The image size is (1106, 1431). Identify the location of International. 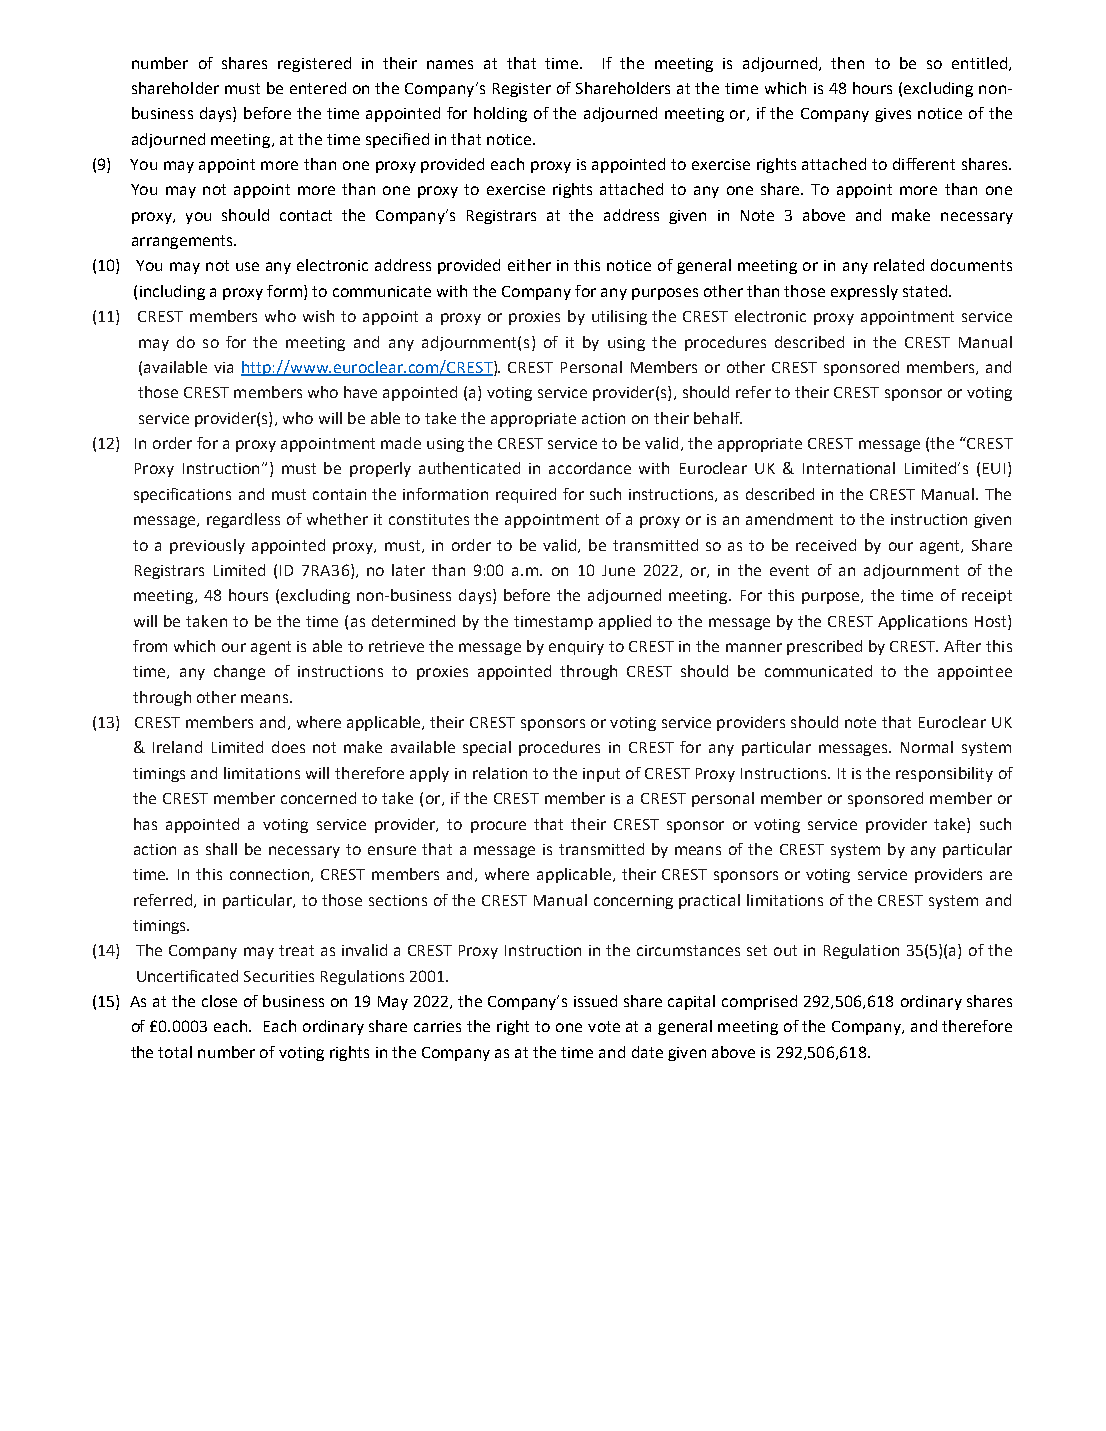
(849, 468).
